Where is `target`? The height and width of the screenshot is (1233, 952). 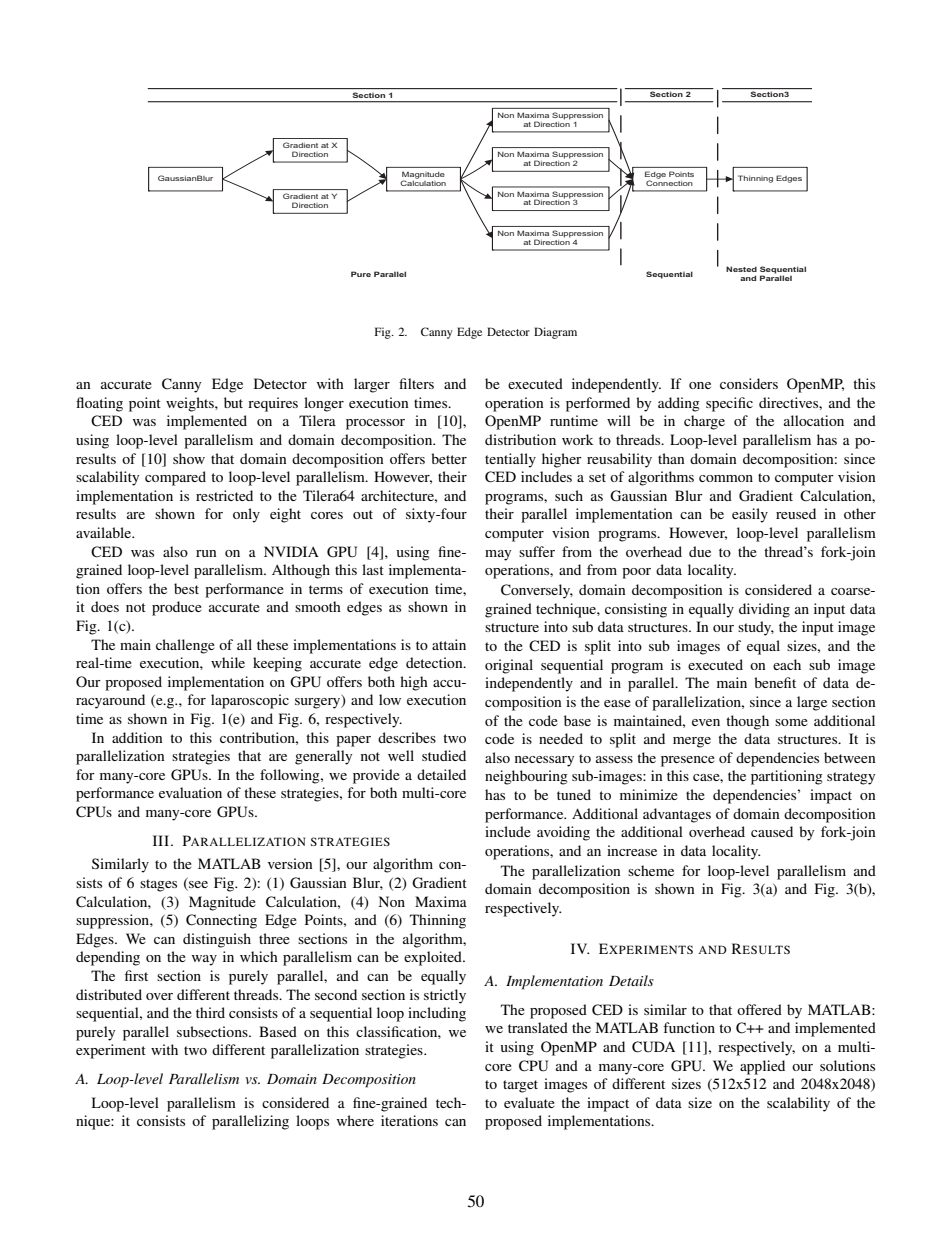 target is located at coordinates (520, 1086).
